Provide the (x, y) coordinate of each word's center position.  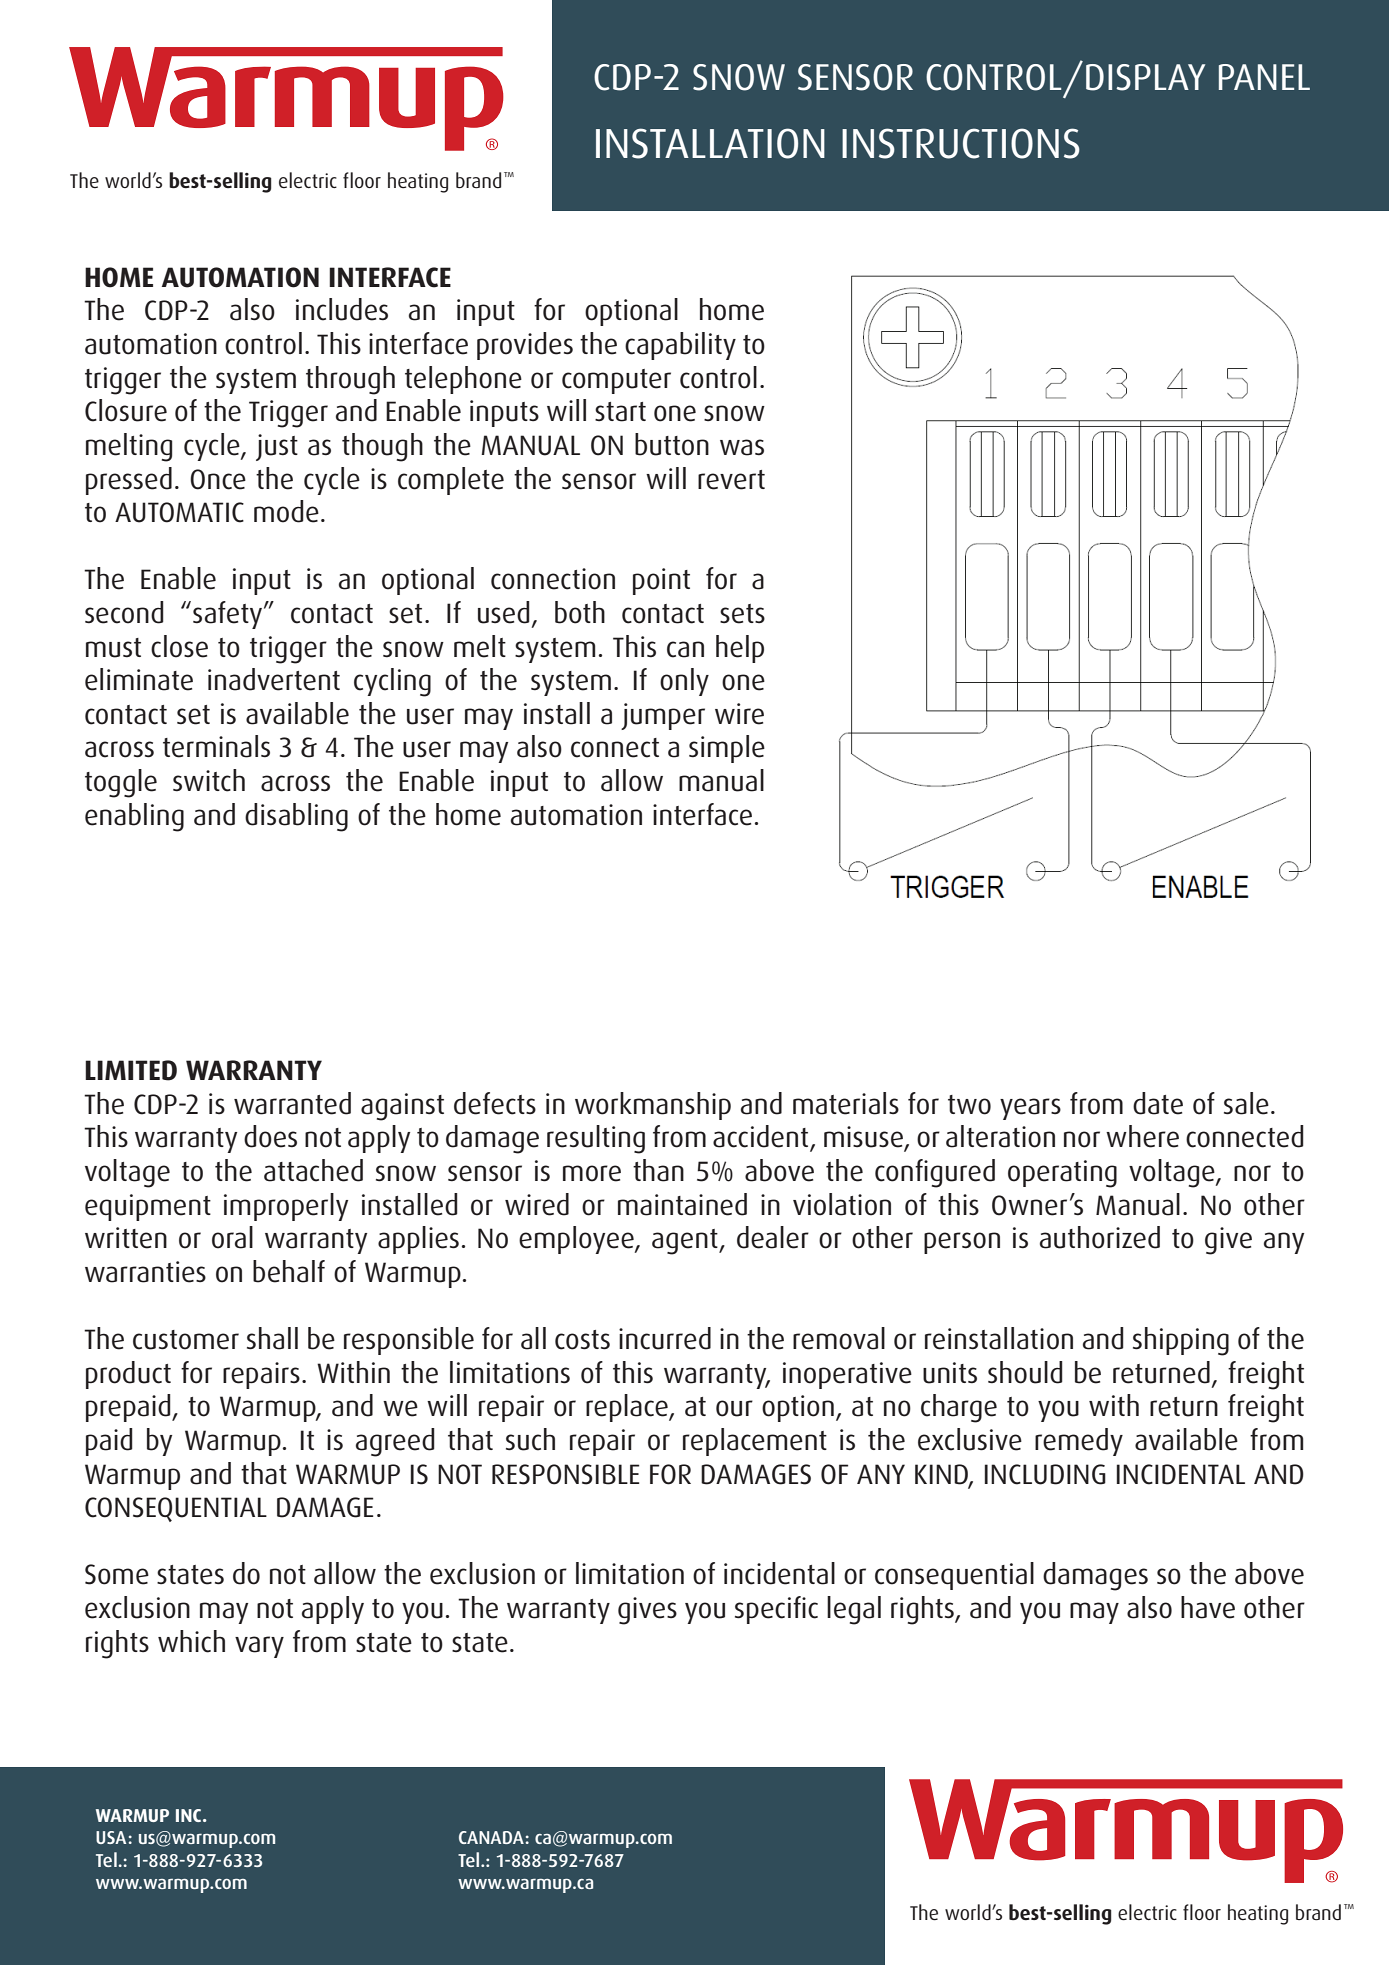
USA (111, 1837)
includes (342, 309)
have (1208, 1607)
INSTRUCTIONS (961, 143)
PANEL (1264, 77)
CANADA (491, 1837)
